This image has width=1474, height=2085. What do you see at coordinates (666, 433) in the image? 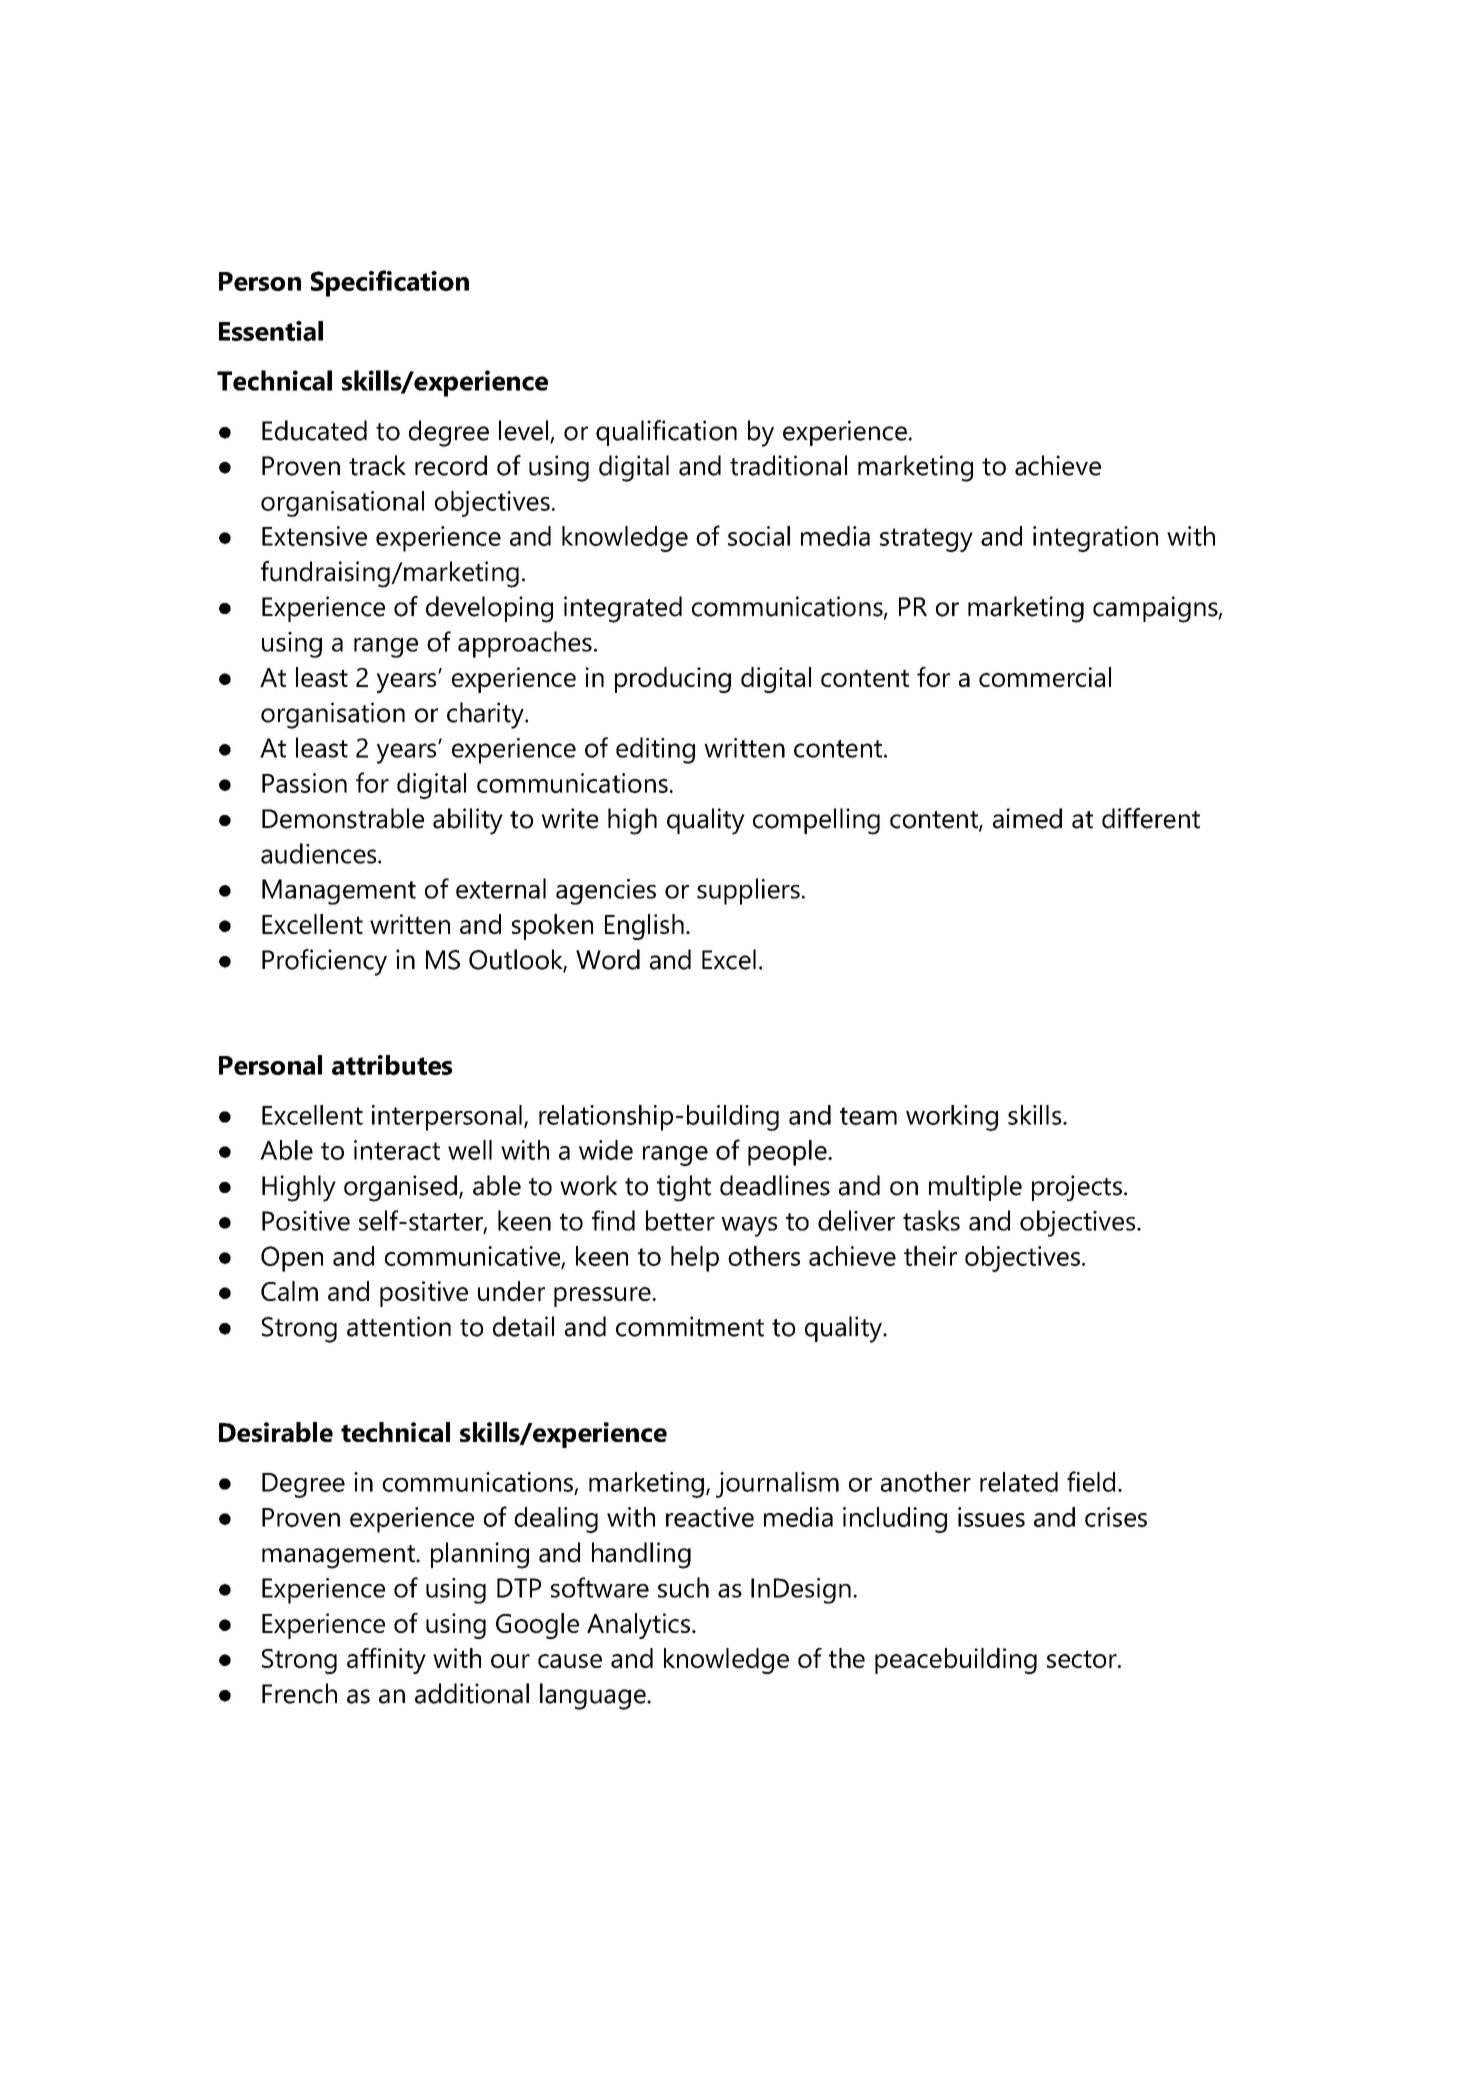
I see `qualification` at bounding box center [666, 433].
